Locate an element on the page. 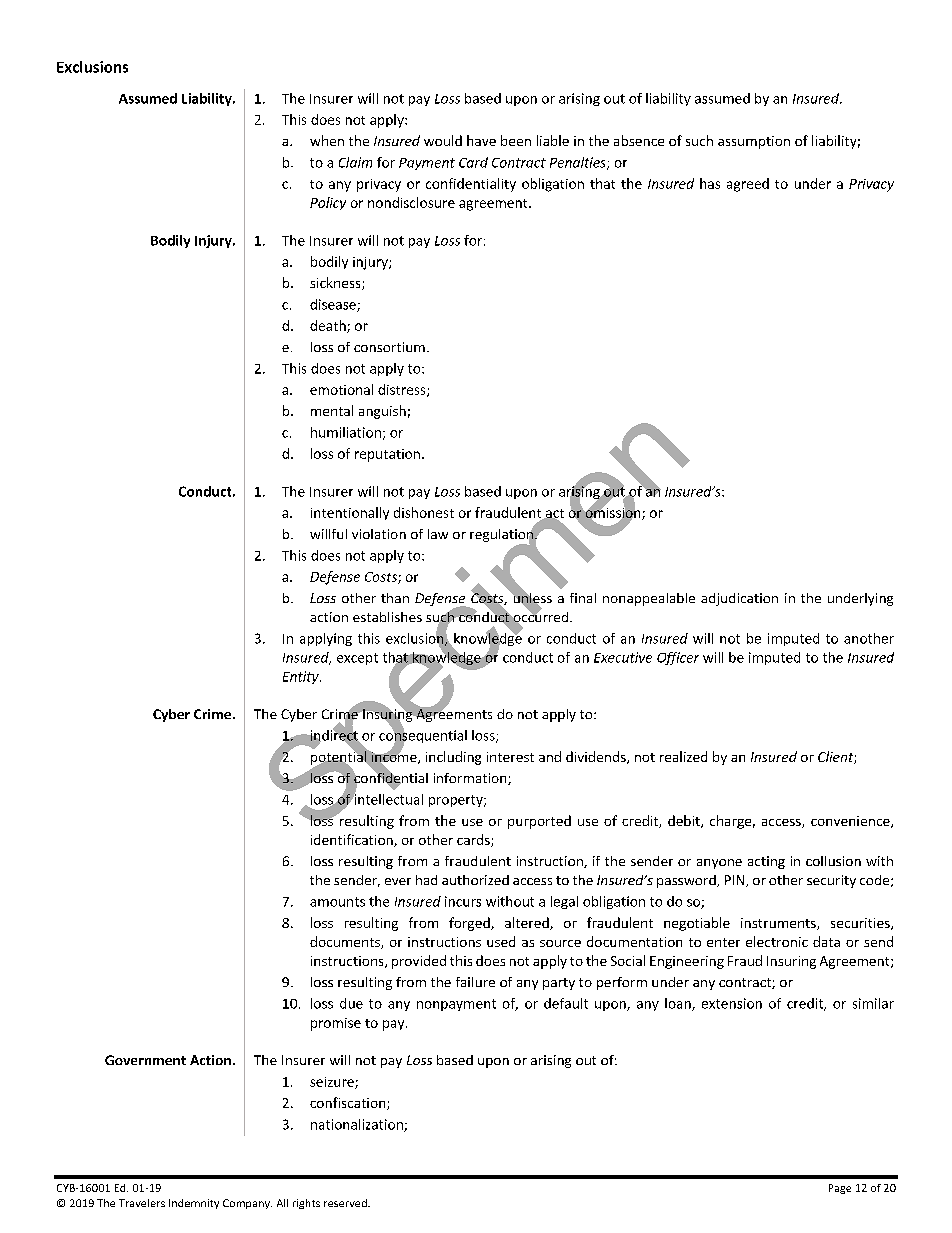 This image has width=952, height=1233. agreed is located at coordinates (748, 185).
